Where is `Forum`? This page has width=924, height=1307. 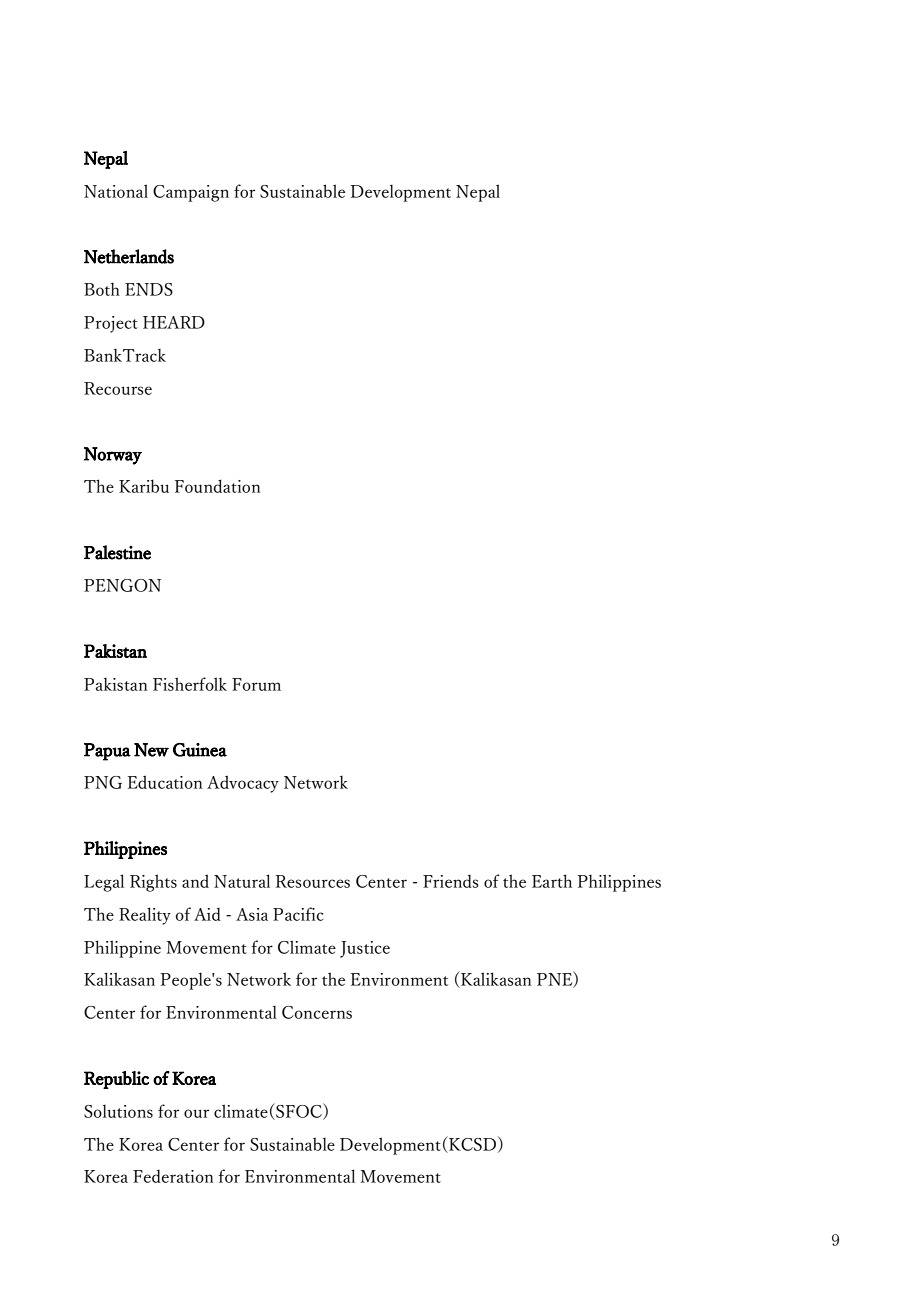 Forum is located at coordinates (256, 684).
